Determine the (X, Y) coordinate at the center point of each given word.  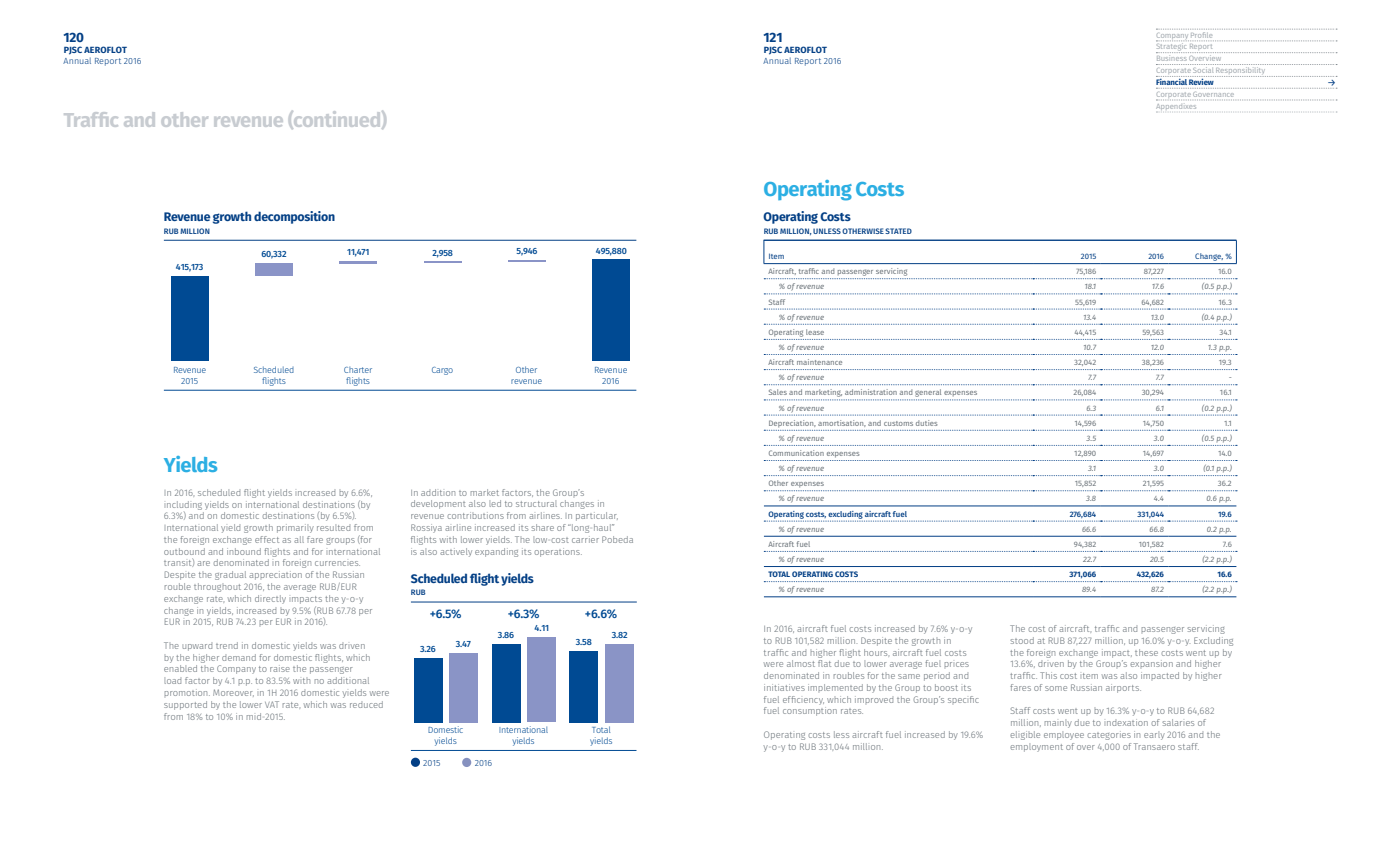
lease (815, 332)
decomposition (294, 217)
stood (1022, 640)
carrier (585, 539)
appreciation (275, 575)
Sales (778, 392)
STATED (898, 231)
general (929, 394)
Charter (358, 370)
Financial (1172, 80)
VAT (272, 704)
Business (1172, 58)
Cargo (442, 371)
